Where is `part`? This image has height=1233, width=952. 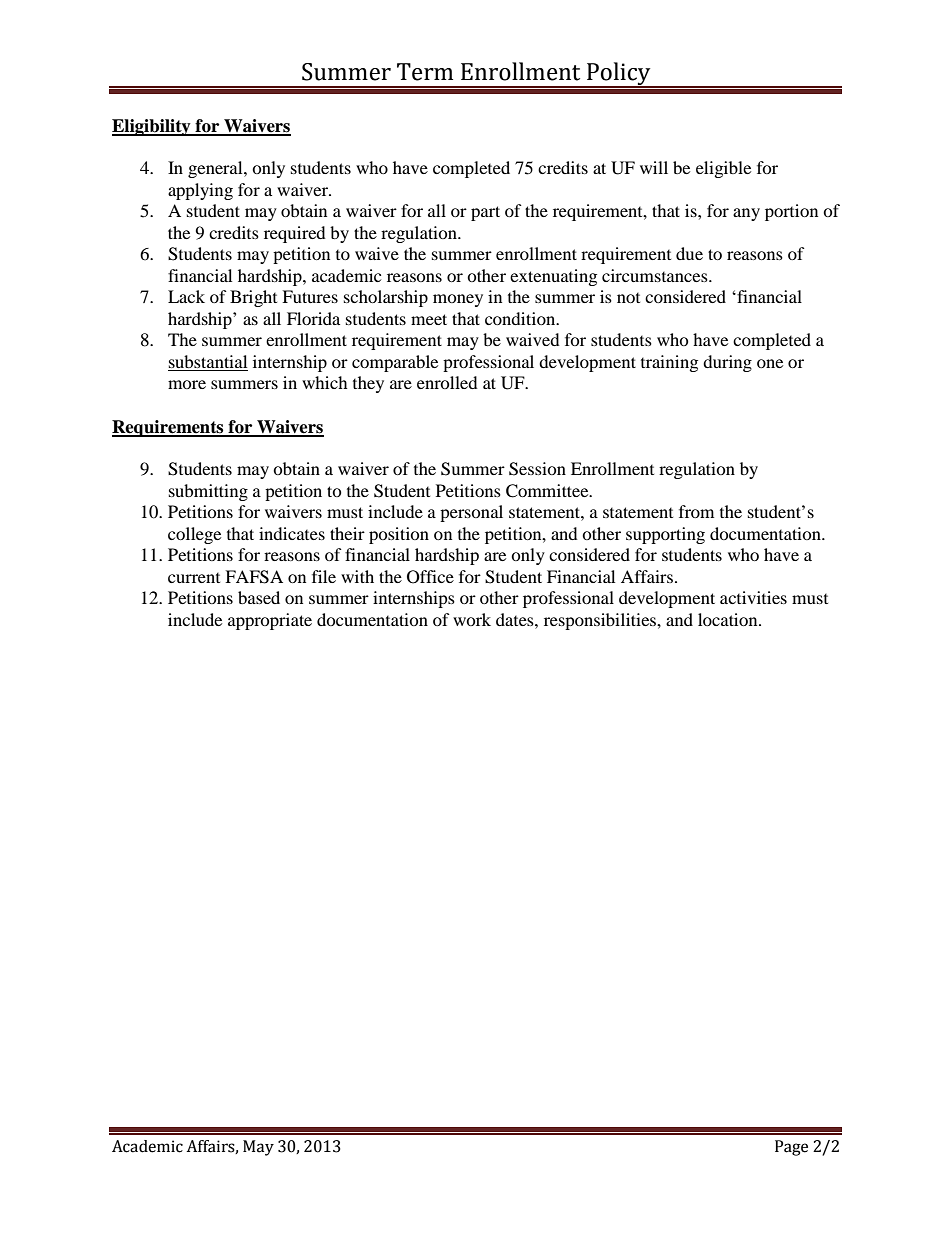 part is located at coordinates (485, 213).
